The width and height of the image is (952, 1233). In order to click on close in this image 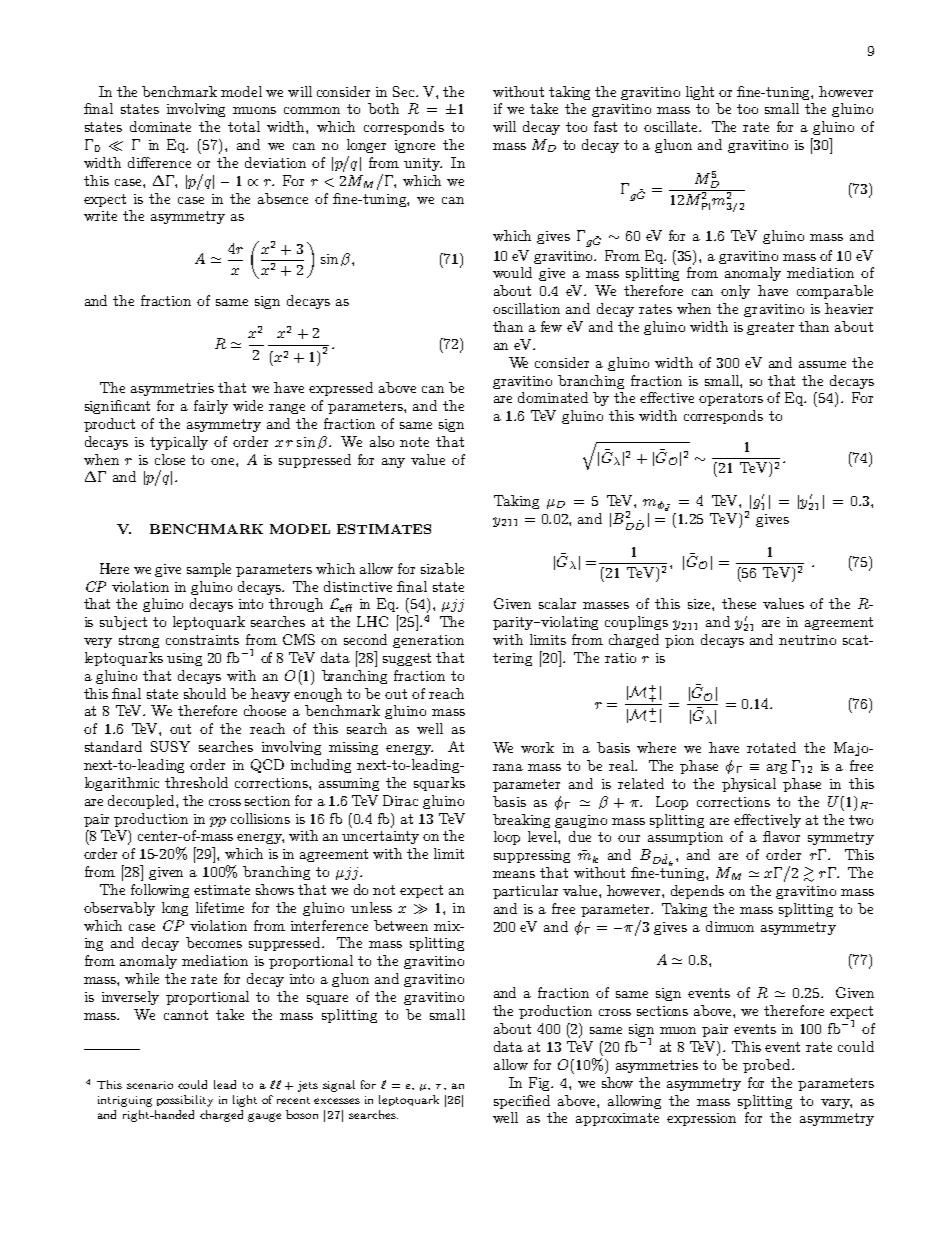, I will do `click(170, 459)`.
